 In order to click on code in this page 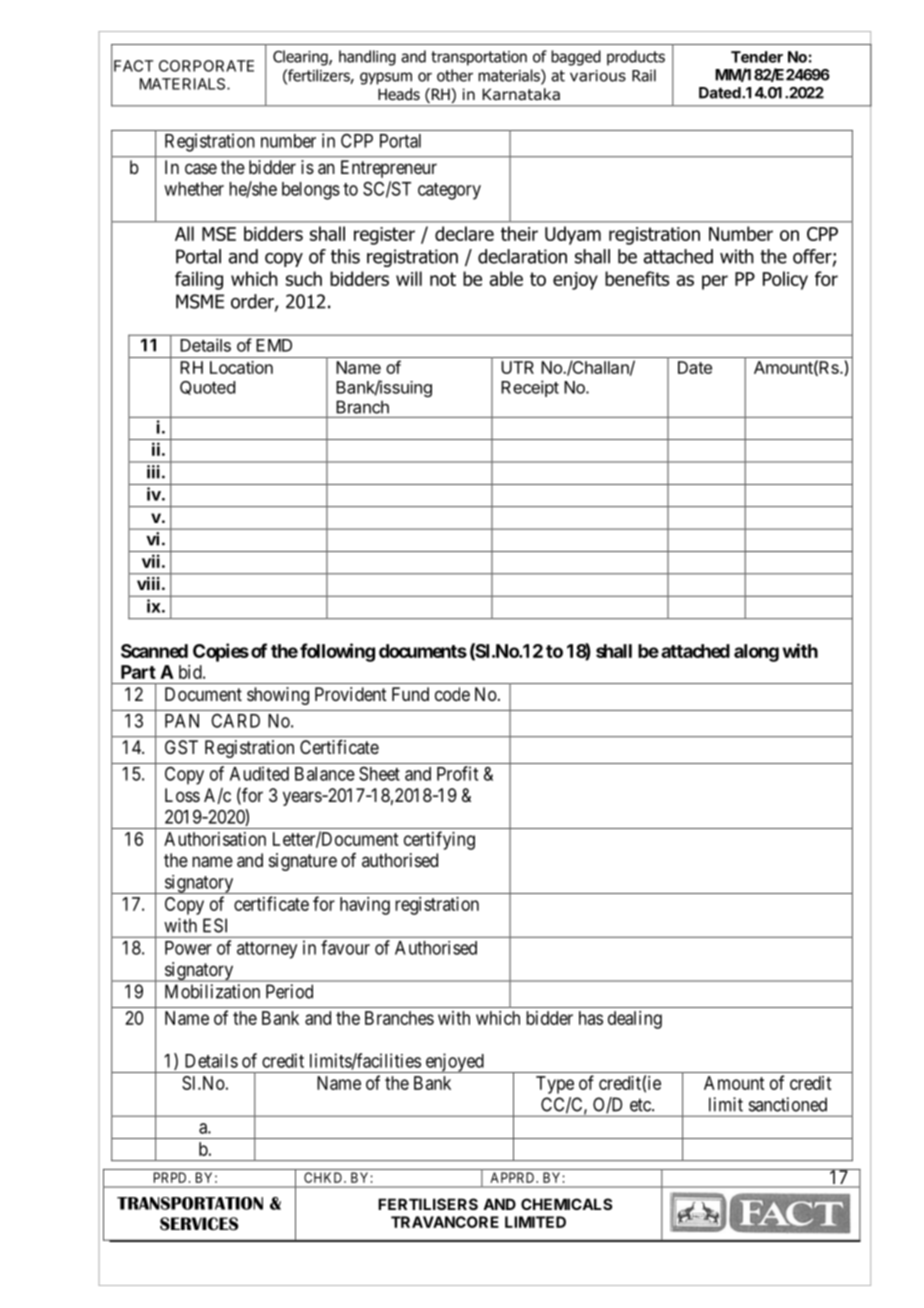, I will do `click(452, 694)`.
